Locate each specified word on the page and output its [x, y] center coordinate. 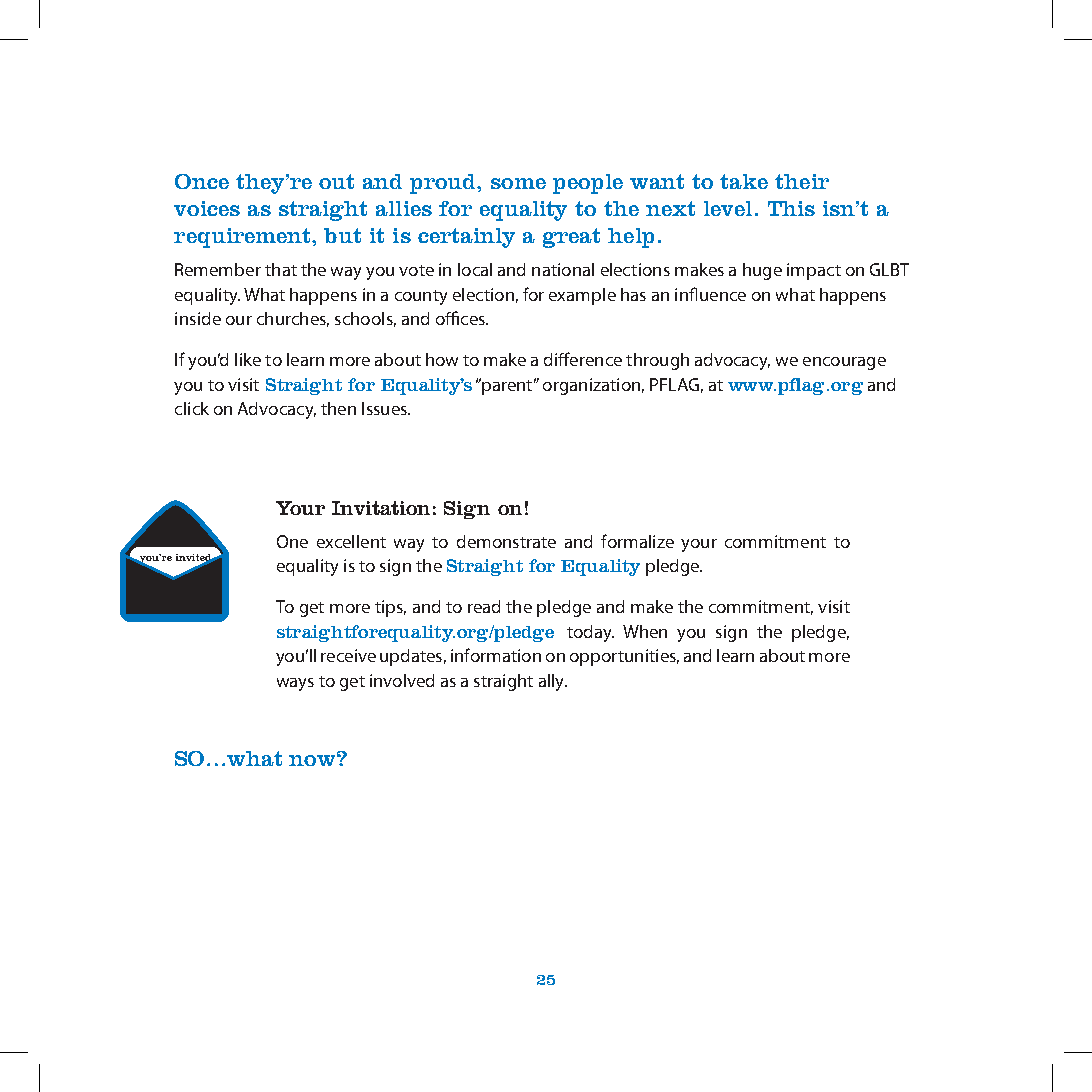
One [292, 541]
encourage [844, 363]
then [338, 408]
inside [198, 318]
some [518, 183]
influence [710, 294]
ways [295, 684]
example [582, 296]
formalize [637, 541]
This [791, 208]
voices [207, 208]
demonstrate [506, 541]
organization [591, 386]
